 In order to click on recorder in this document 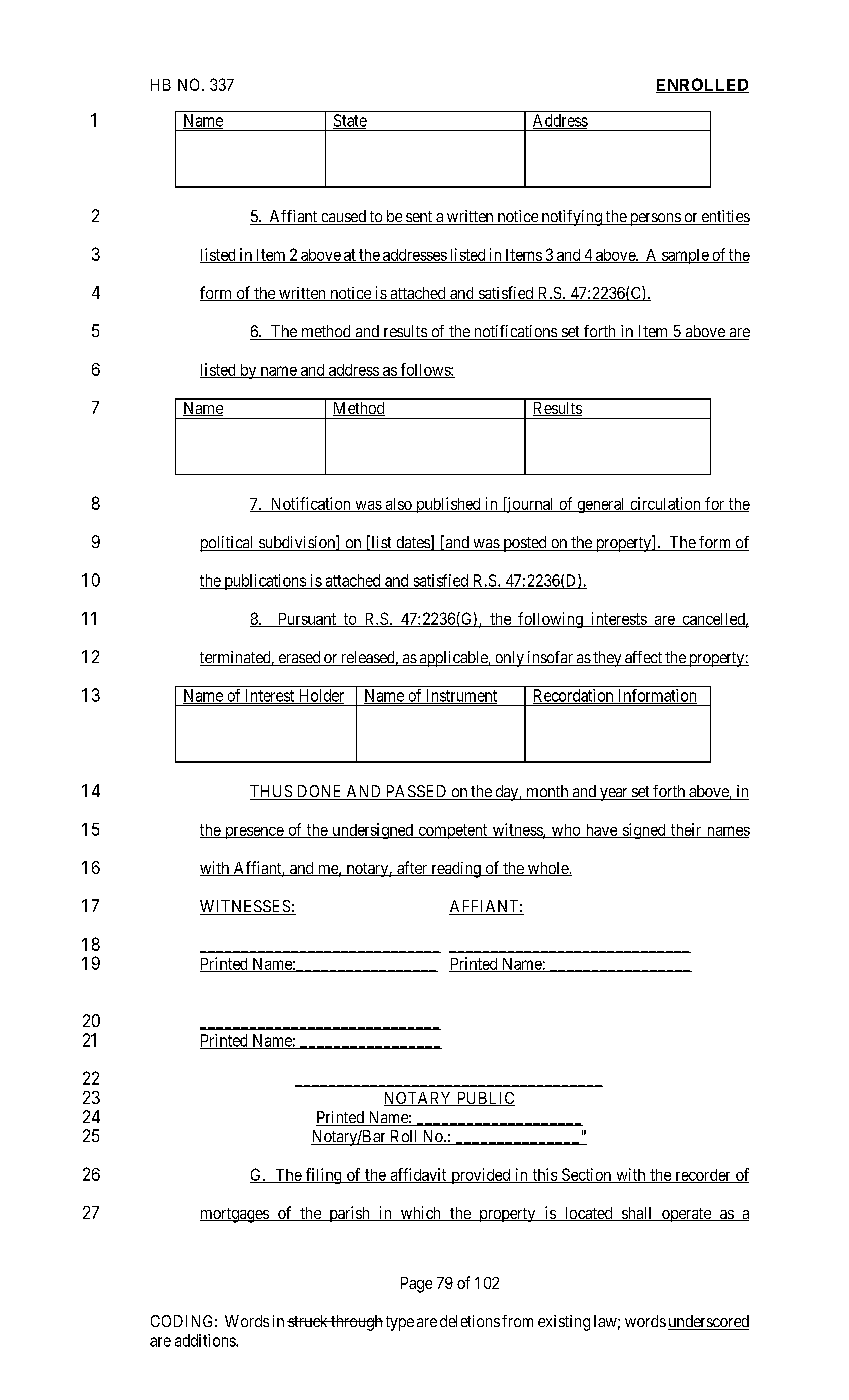, I will do `click(703, 1176)`.
